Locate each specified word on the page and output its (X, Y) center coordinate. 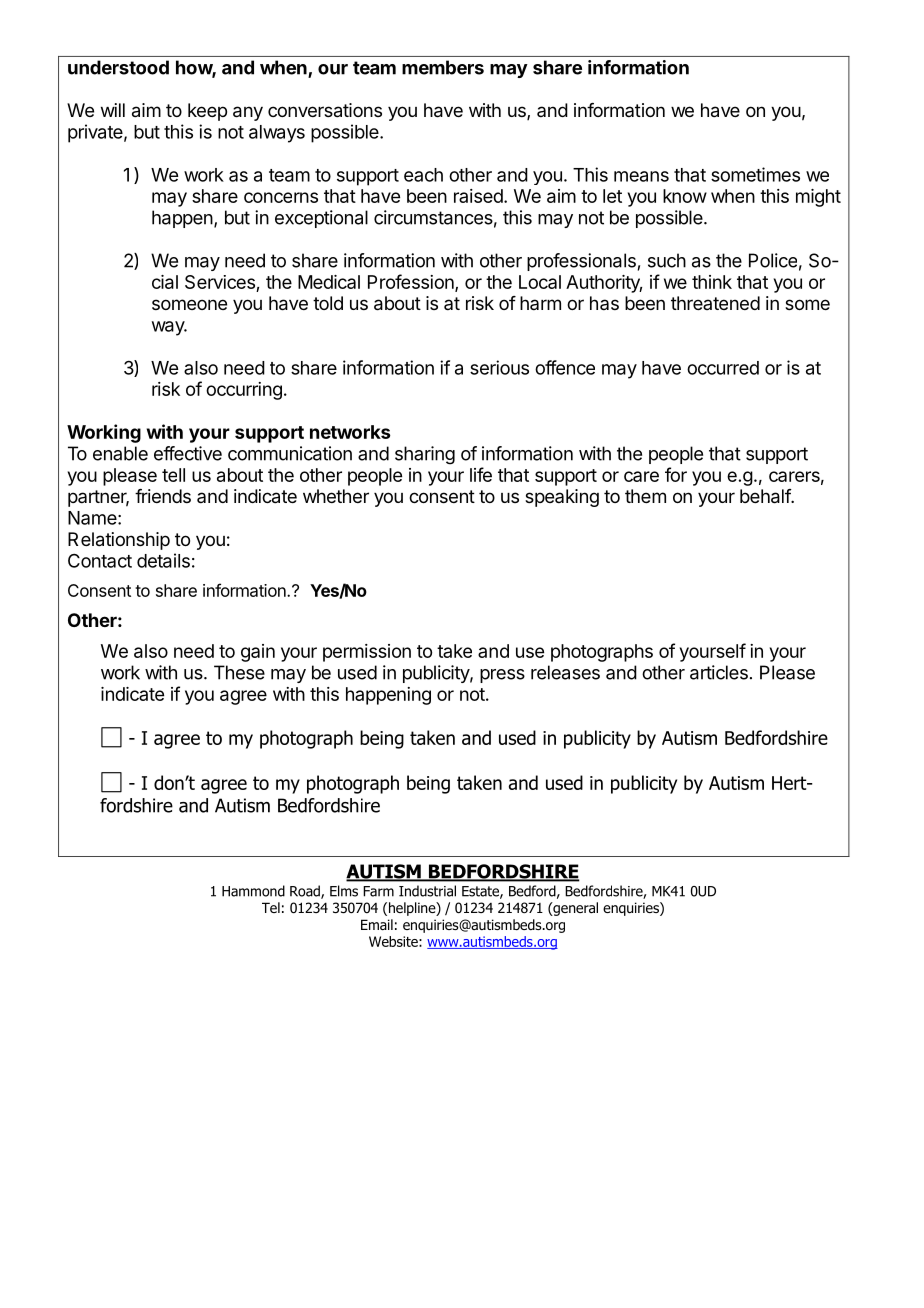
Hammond (253, 891)
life (481, 474)
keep (207, 112)
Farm (378, 891)
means (641, 176)
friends (163, 496)
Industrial (427, 891)
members (443, 67)
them (645, 496)
